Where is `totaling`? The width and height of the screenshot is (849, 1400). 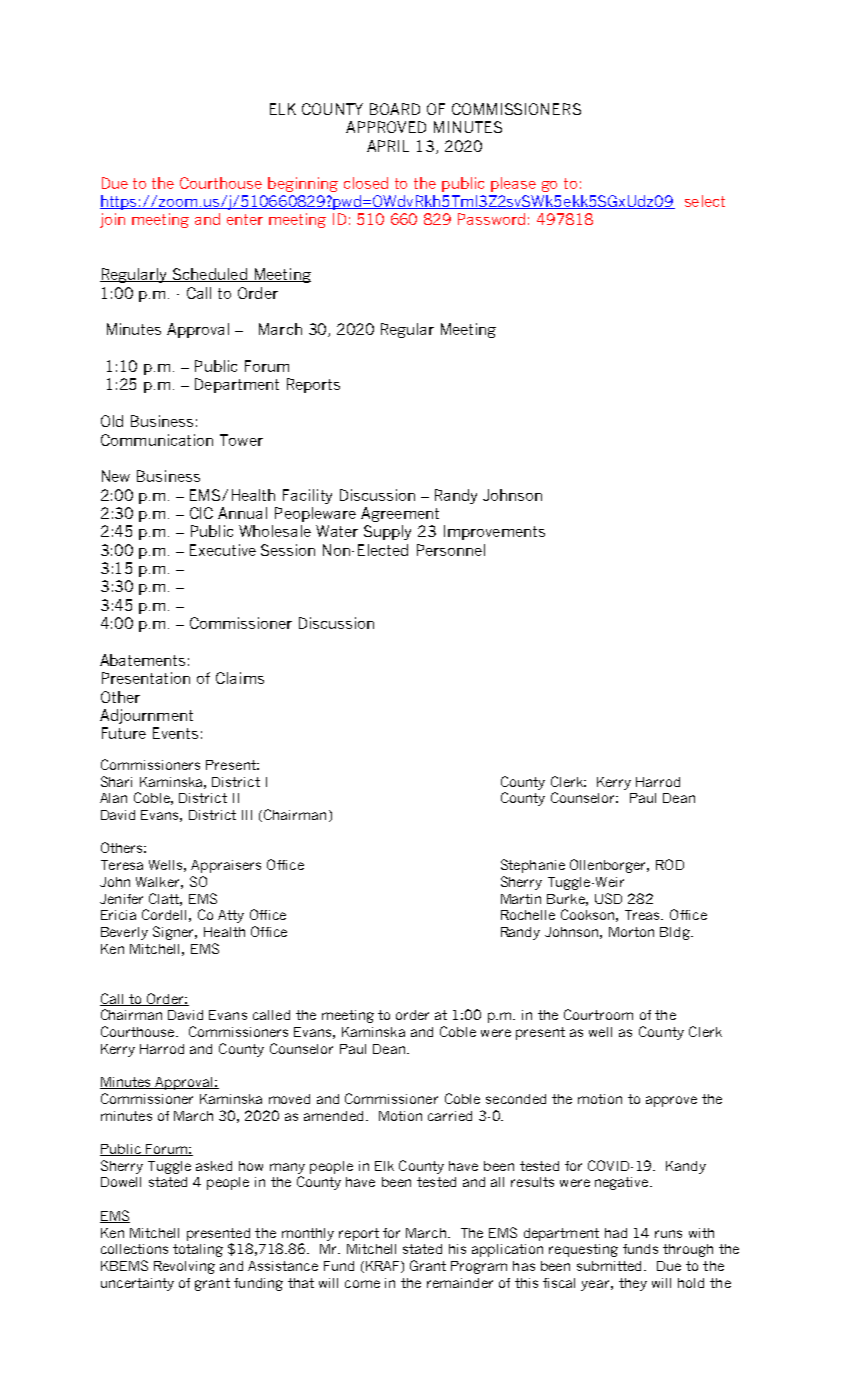 totaling is located at coordinates (198, 1250).
